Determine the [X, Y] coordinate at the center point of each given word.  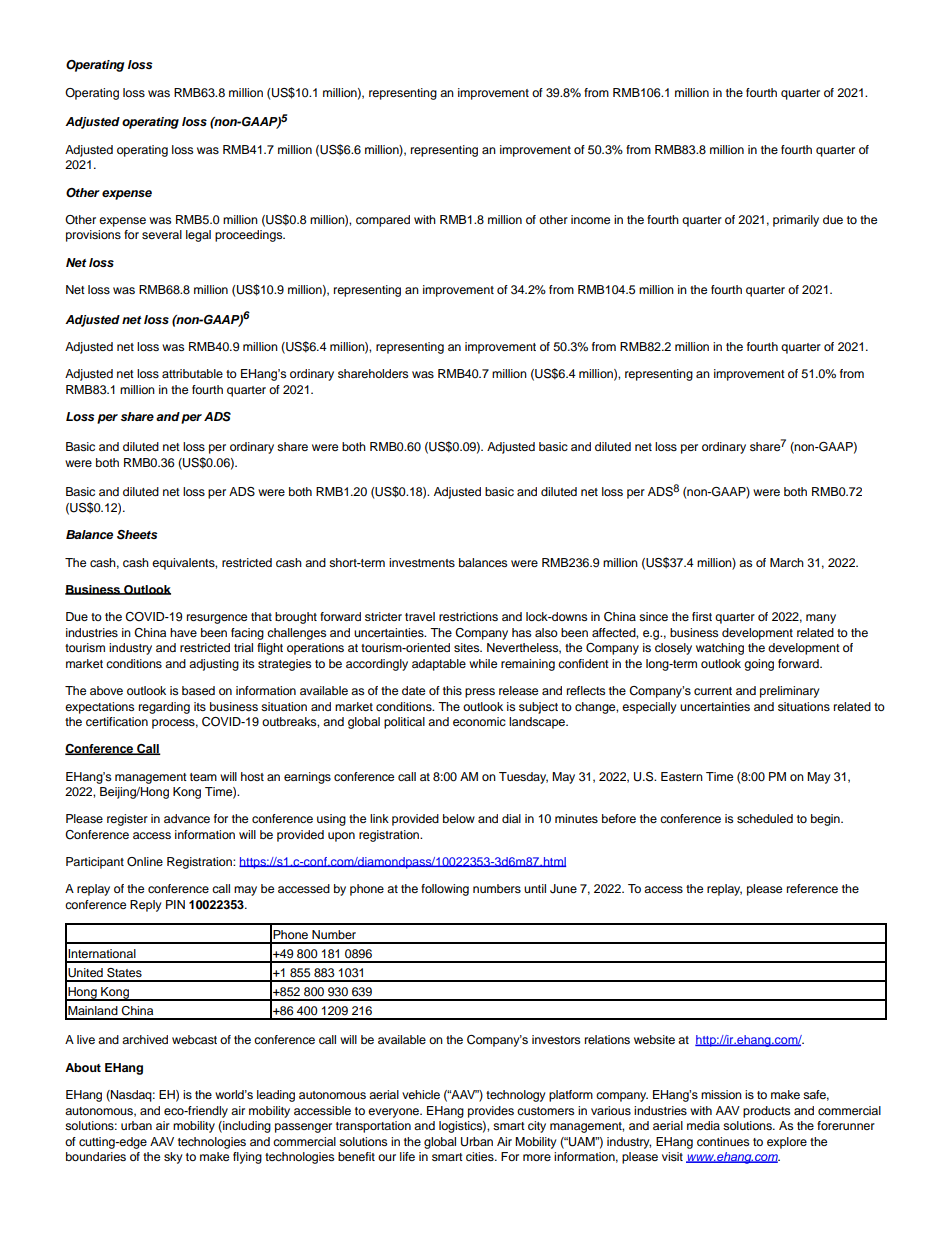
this [452, 690]
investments [422, 562]
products [766, 1112]
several [162, 234]
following [445, 890]
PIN [175, 904]
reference [812, 888]
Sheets [137, 535]
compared [383, 221]
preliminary [790, 692]
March [787, 562]
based [198, 690]
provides [491, 1112]
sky [173, 1158]
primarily [796, 221]
